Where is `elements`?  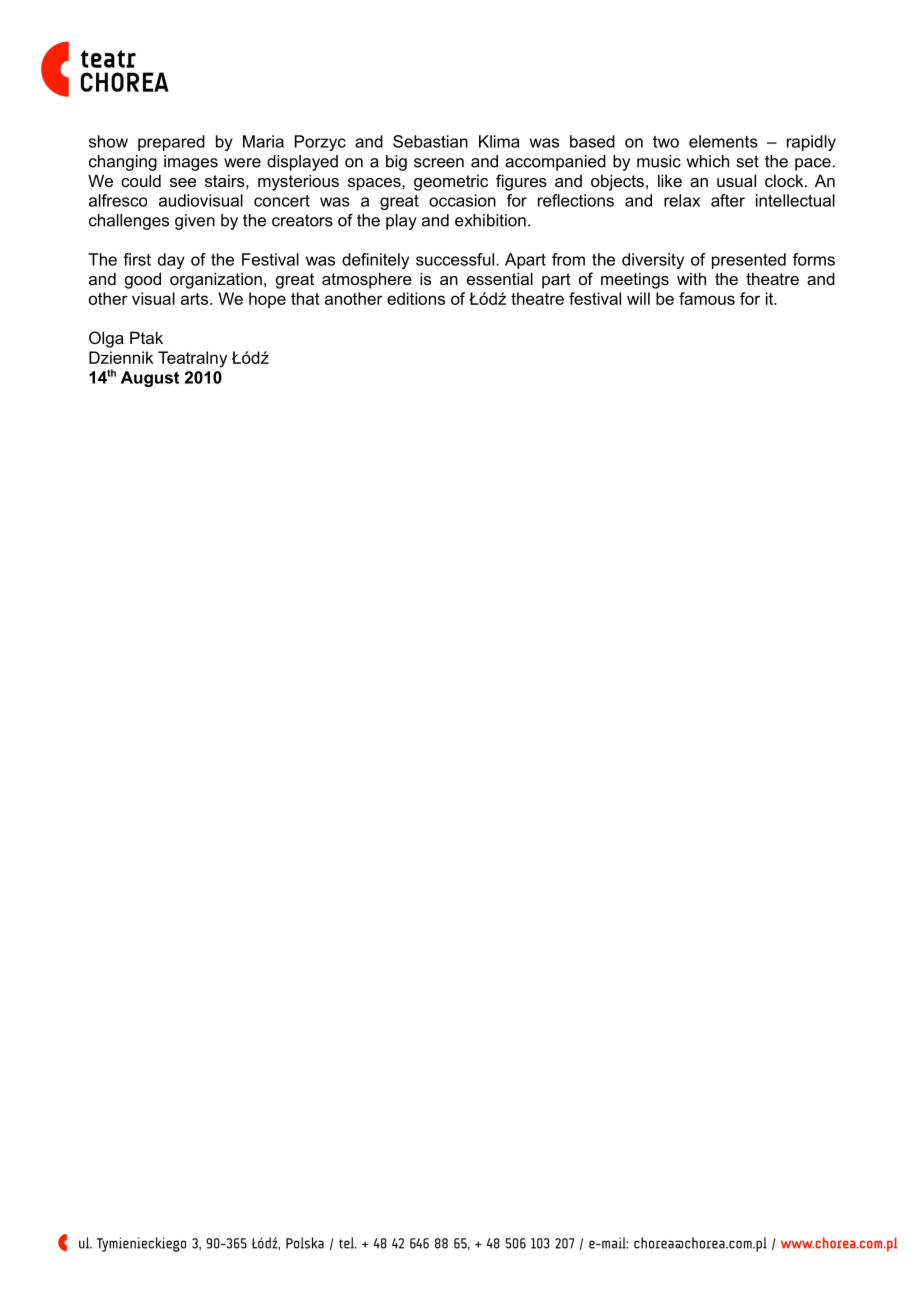 elements is located at coordinates (723, 141).
